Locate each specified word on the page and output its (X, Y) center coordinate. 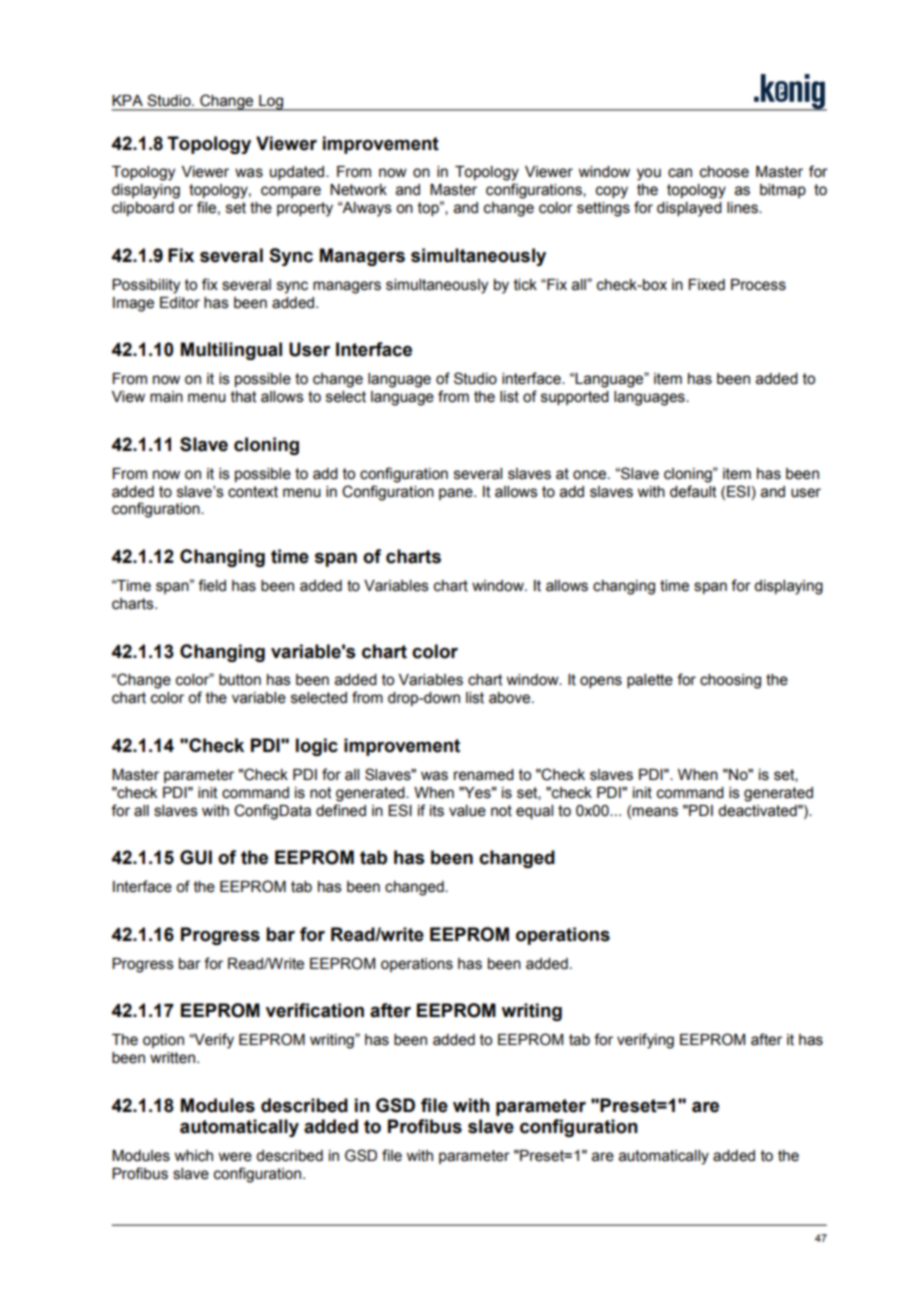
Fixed (707, 285)
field (212, 585)
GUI (196, 857)
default (693, 491)
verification (315, 1010)
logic (317, 747)
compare (291, 192)
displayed (689, 209)
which (193, 1156)
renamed (484, 775)
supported (575, 398)
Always (366, 209)
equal (534, 812)
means (655, 812)
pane (457, 494)
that (244, 397)
